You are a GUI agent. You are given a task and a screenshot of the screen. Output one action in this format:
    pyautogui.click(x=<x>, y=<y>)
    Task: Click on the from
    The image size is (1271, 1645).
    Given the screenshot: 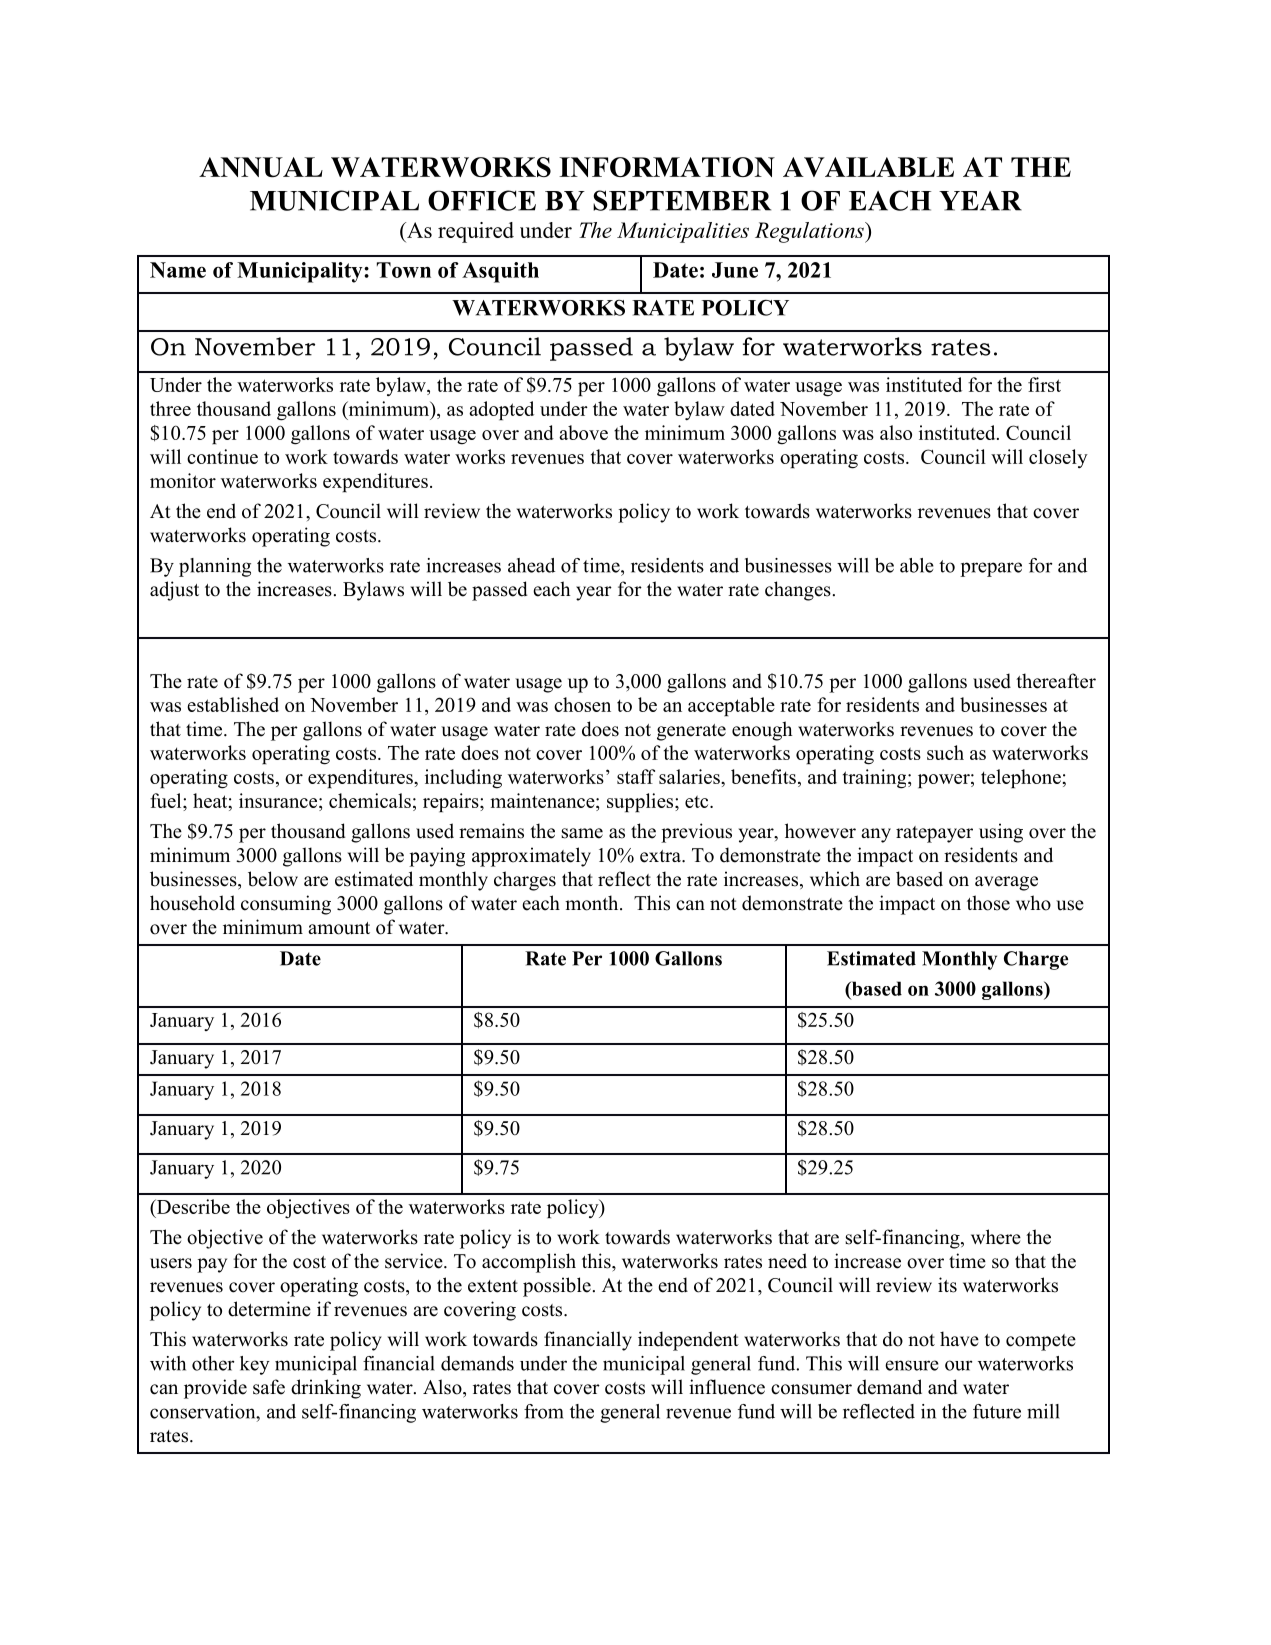 What is the action you would take?
    pyautogui.click(x=544, y=1411)
